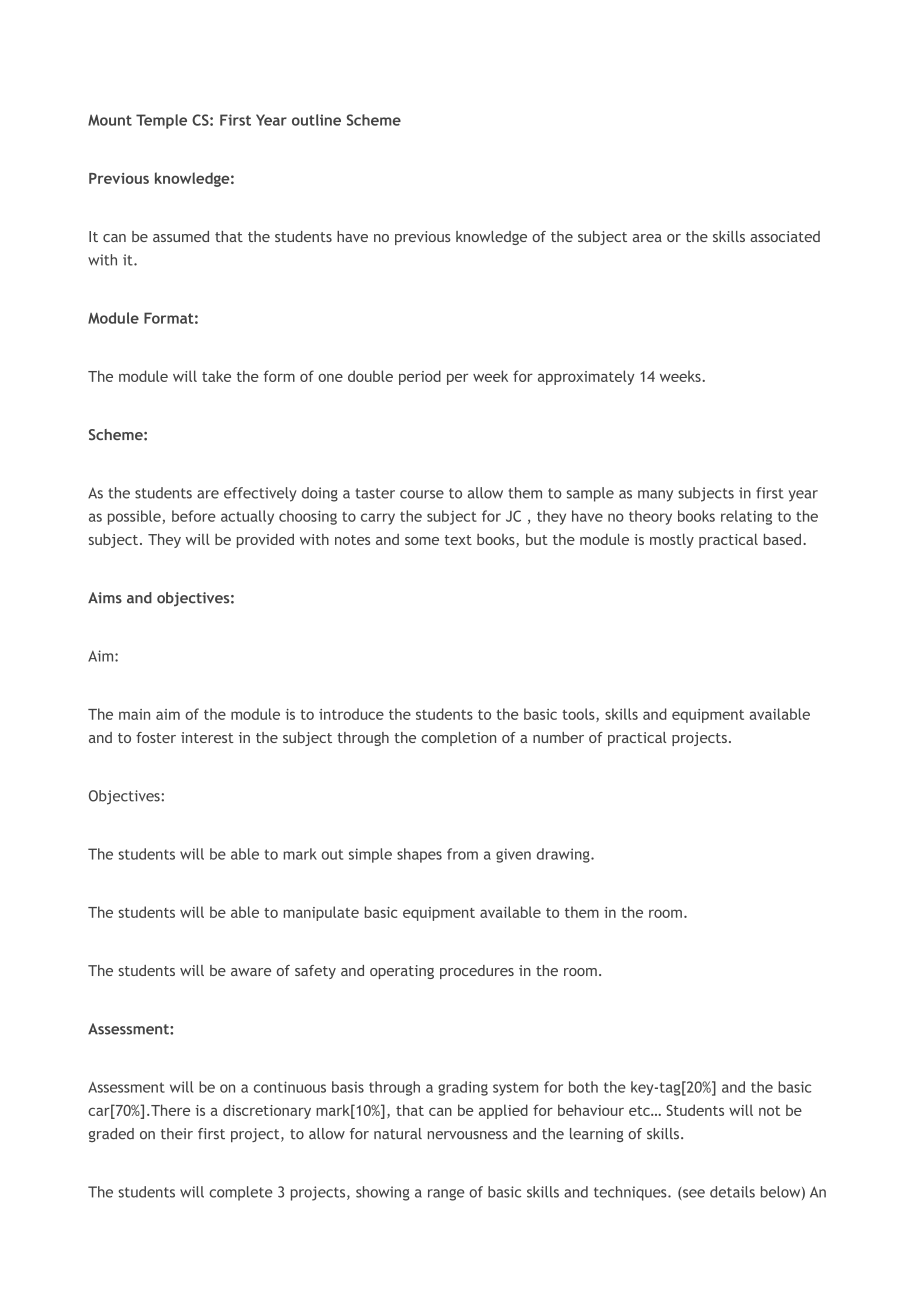  I want to click on main, so click(134, 714).
